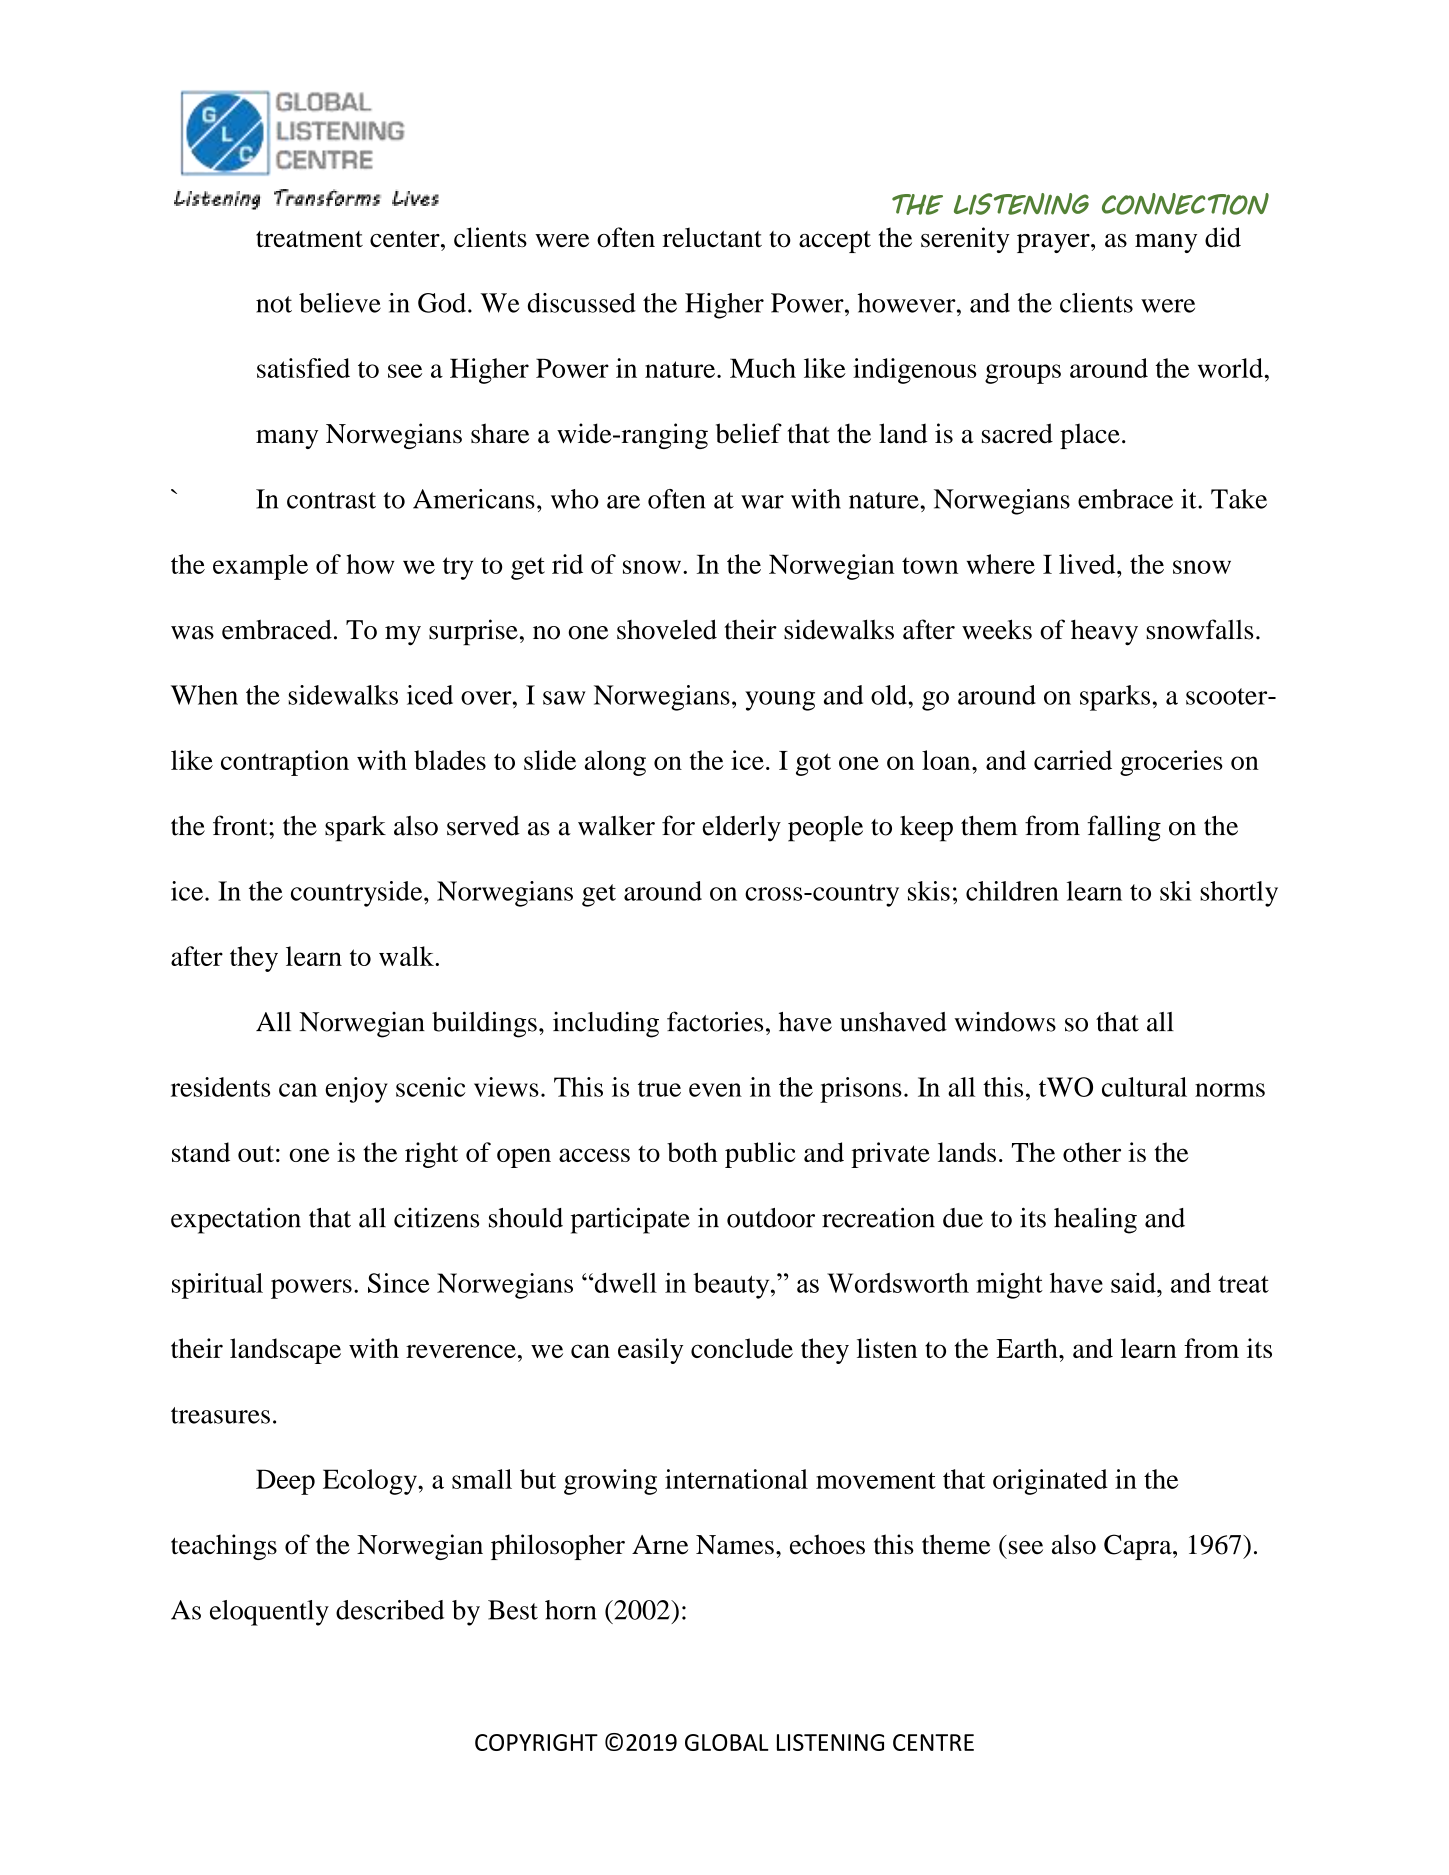 This document has height=1875, width=1449. I want to click on reluctant, so click(712, 237).
